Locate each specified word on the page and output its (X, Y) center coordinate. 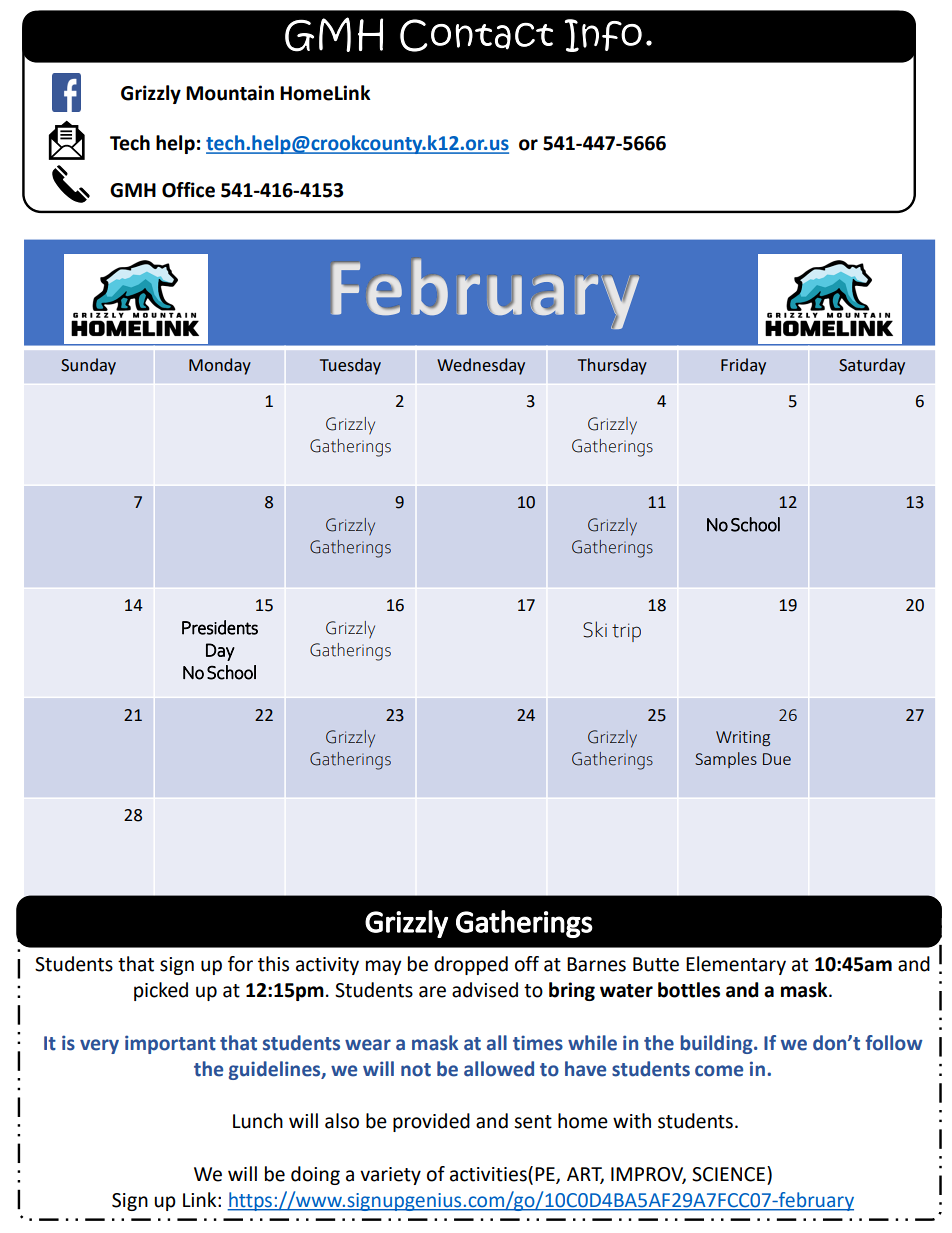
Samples (726, 760)
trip (626, 632)
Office (188, 190)
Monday (220, 366)
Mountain (230, 93)
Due (777, 759)
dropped (471, 965)
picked (161, 991)
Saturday (872, 366)
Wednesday (481, 366)
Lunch (258, 1121)
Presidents (220, 627)
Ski (595, 629)
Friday (743, 366)
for (240, 964)
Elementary (736, 965)
